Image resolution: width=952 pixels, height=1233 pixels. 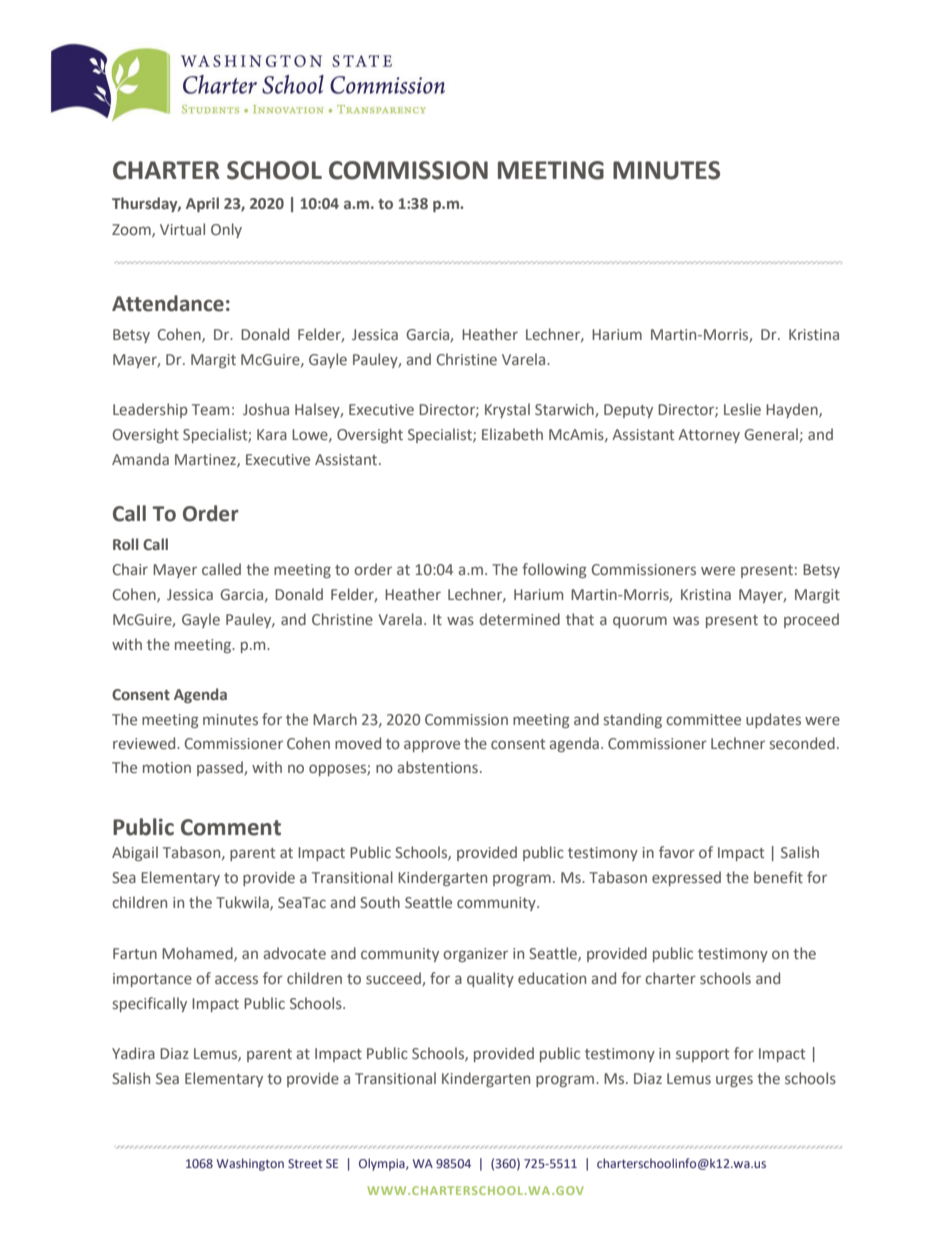 What do you see at coordinates (507, 410) in the screenshot?
I see `Krystal` at bounding box center [507, 410].
